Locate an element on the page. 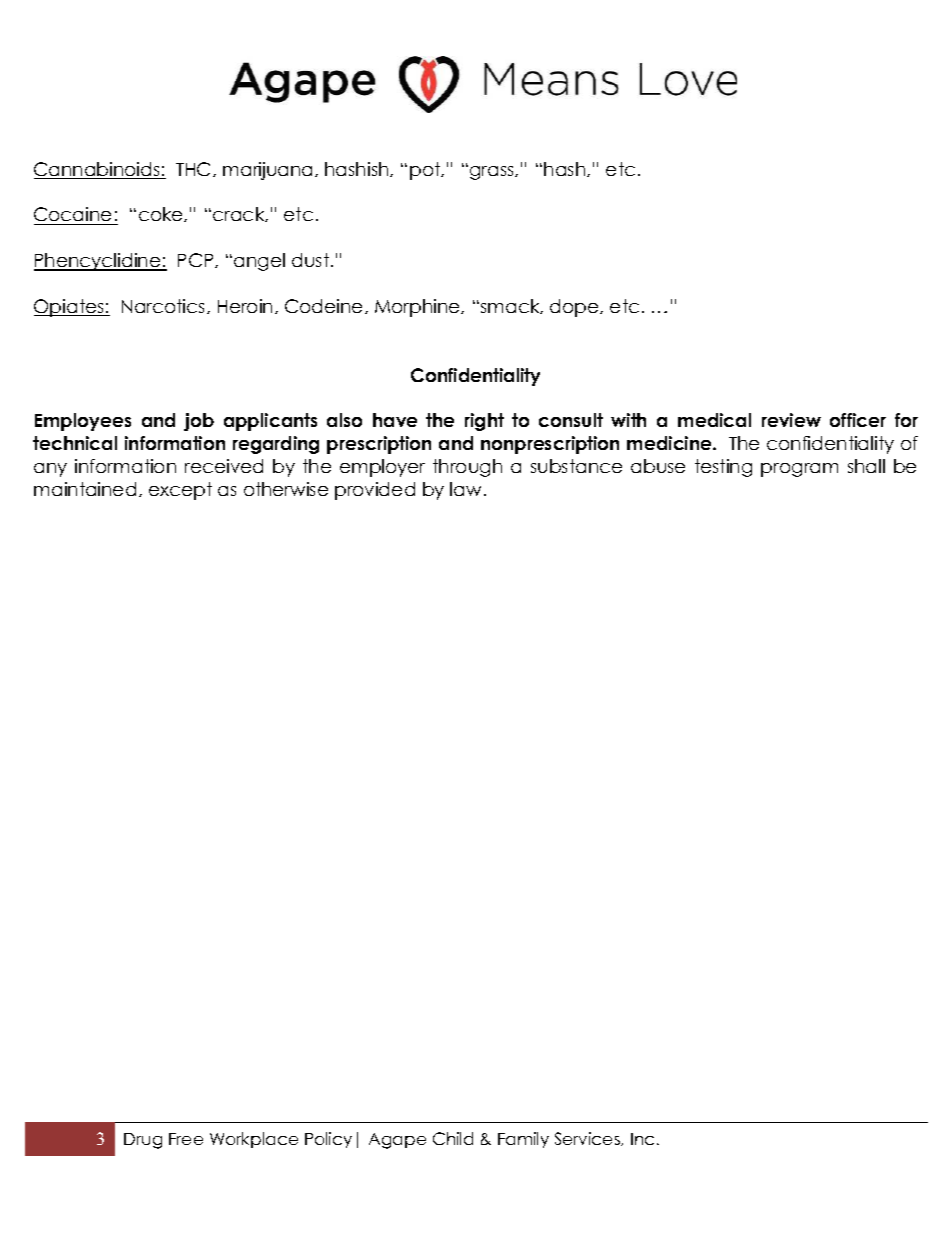  Drug is located at coordinates (143, 1141).
